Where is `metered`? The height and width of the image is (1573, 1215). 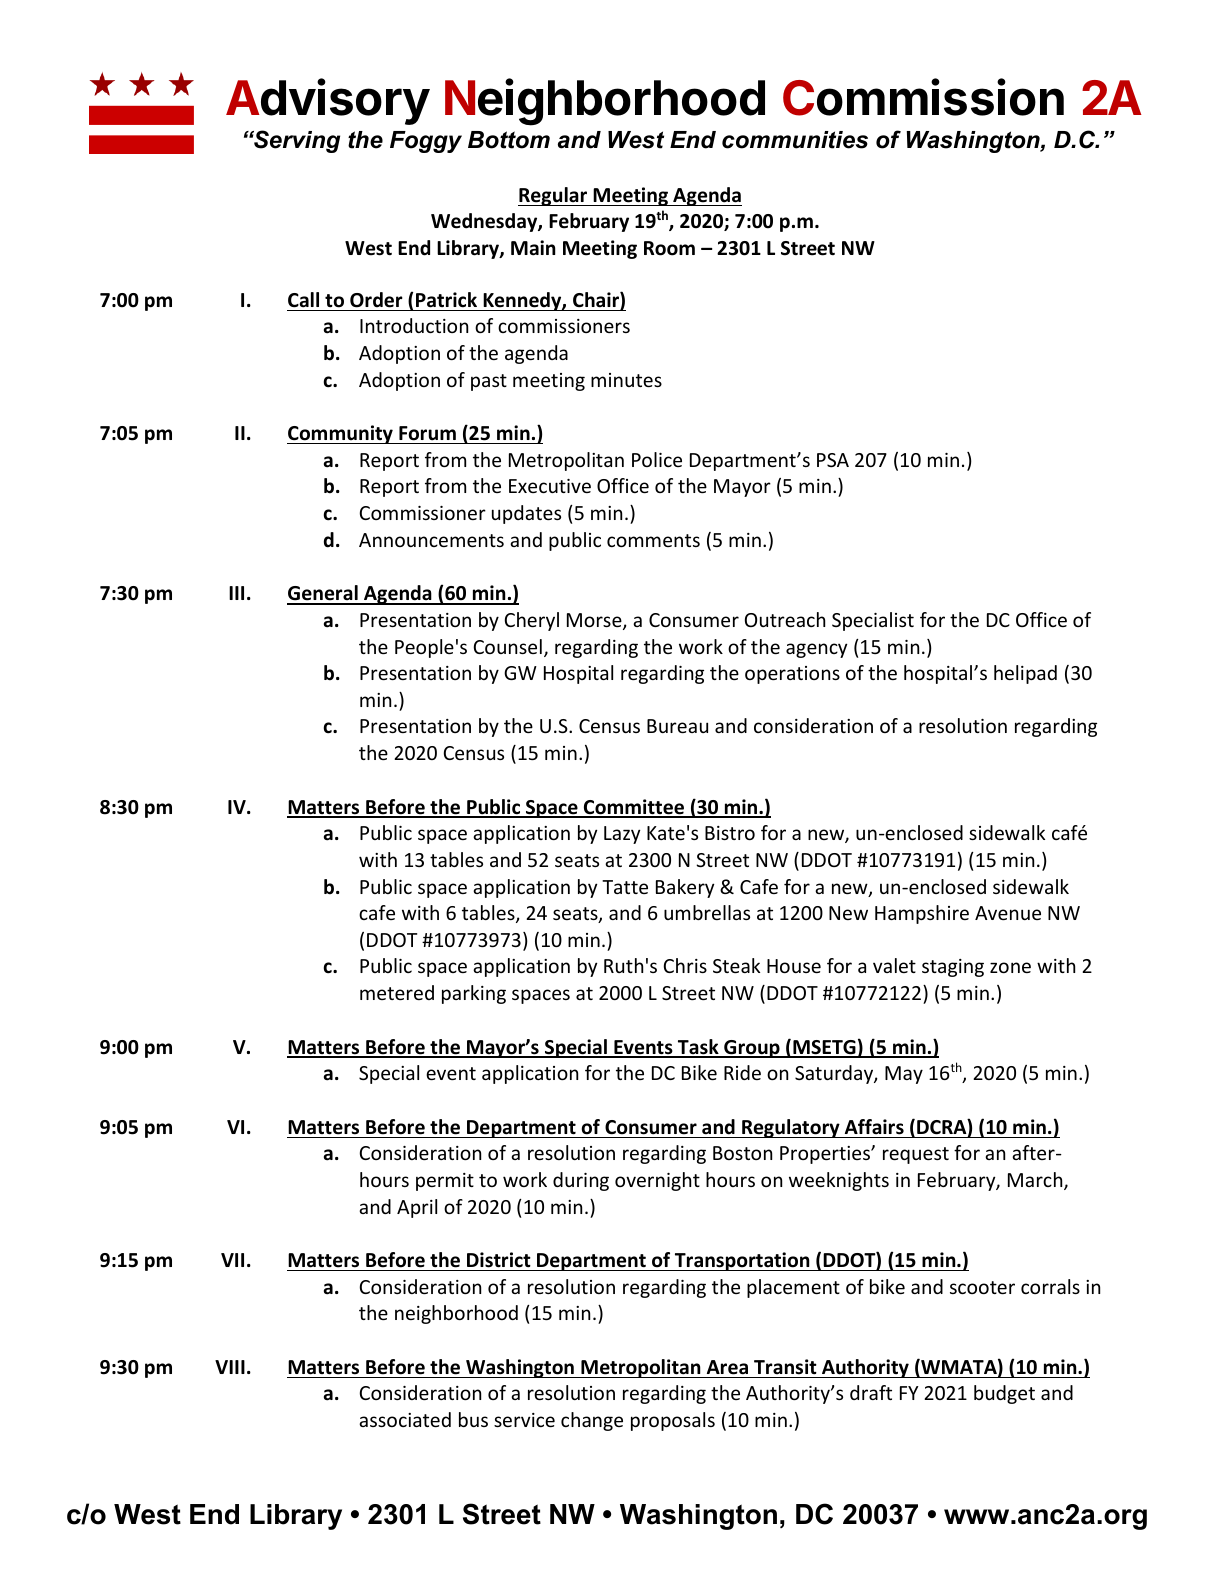
metered is located at coordinates (397, 992).
